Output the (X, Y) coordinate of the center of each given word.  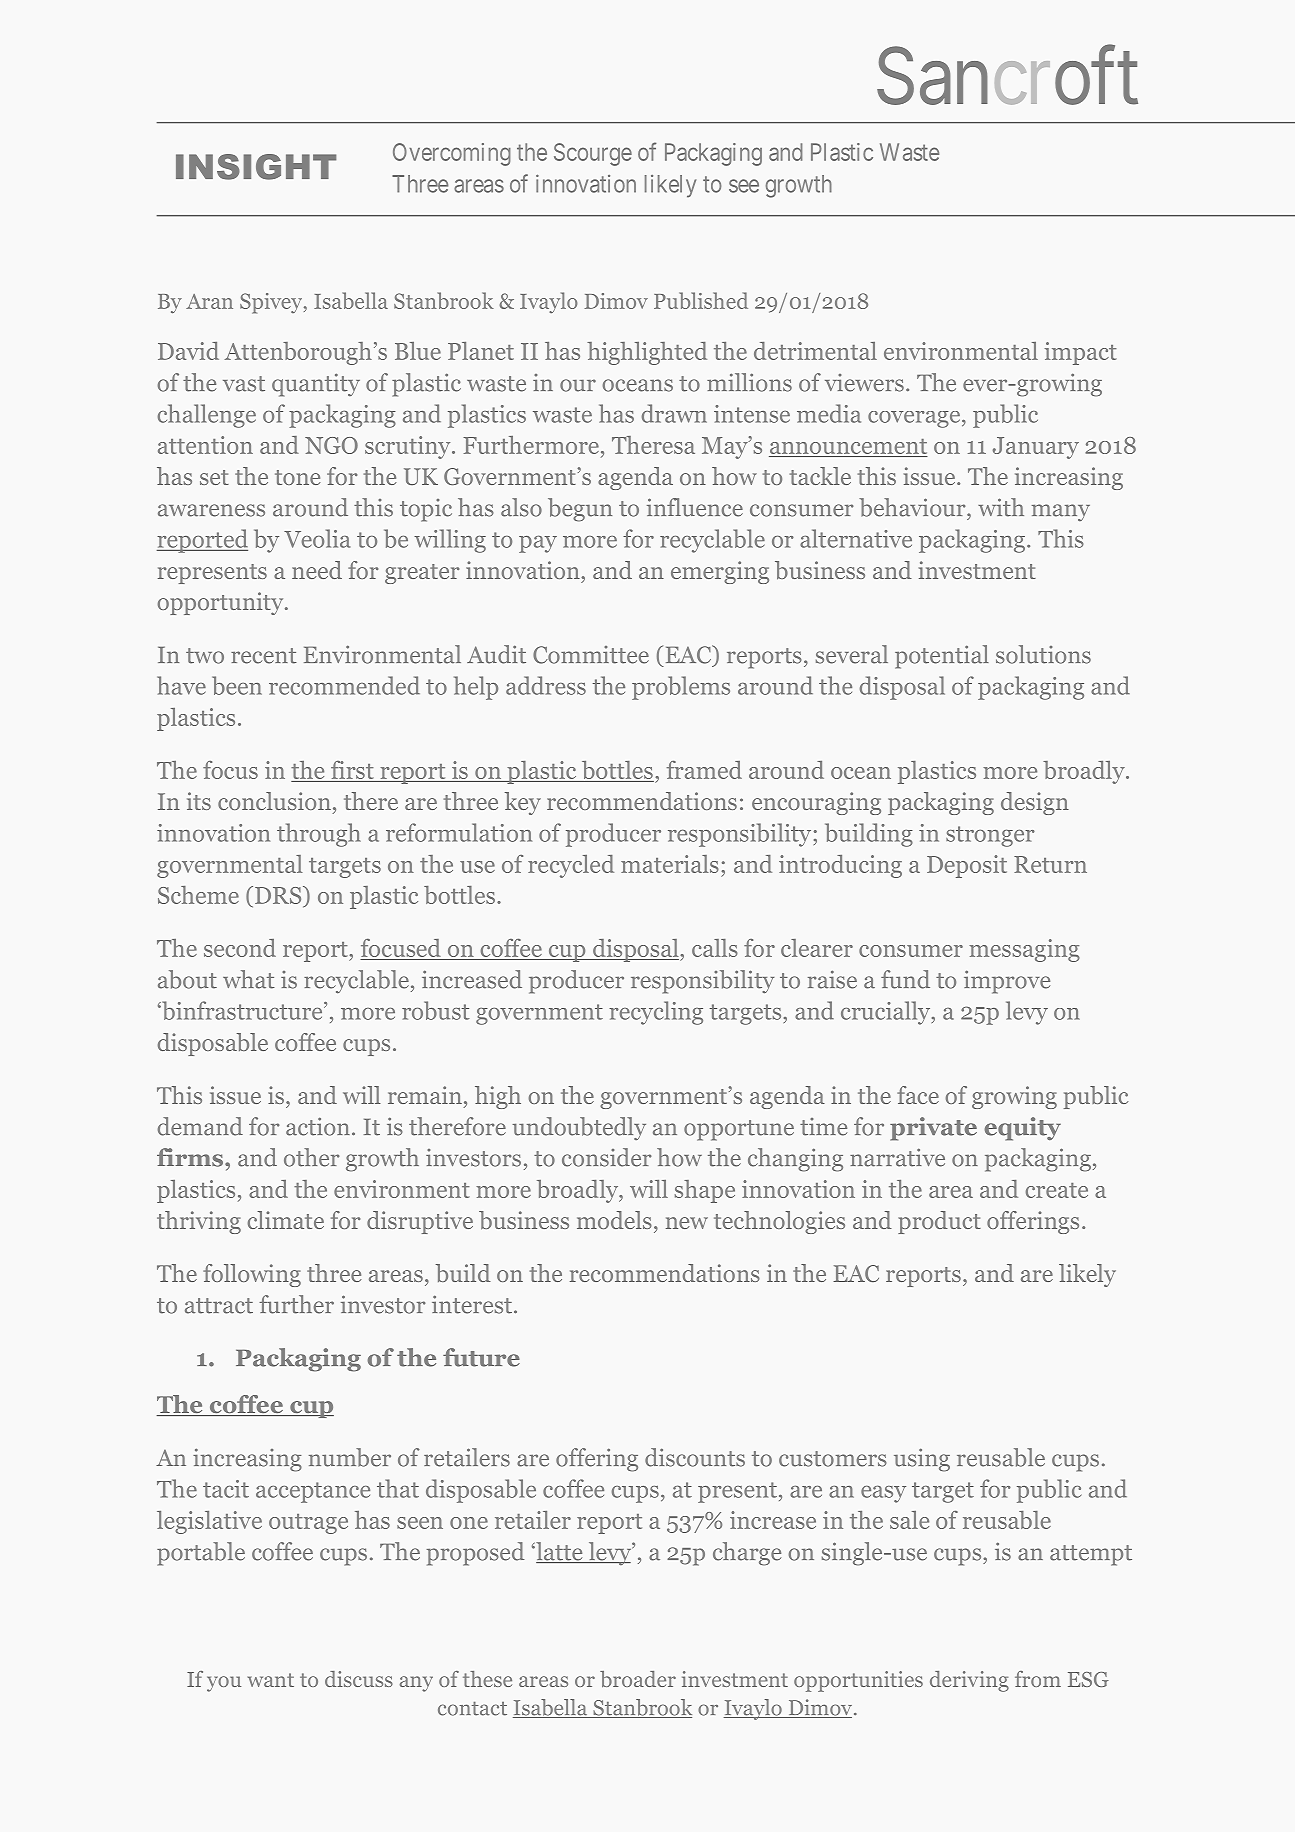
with (1001, 507)
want (271, 1680)
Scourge (593, 154)
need (317, 570)
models (614, 1220)
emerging (720, 572)
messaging (1024, 950)
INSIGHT (256, 167)
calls (715, 948)
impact (1080, 353)
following (252, 1275)
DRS (279, 896)
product (939, 1222)
